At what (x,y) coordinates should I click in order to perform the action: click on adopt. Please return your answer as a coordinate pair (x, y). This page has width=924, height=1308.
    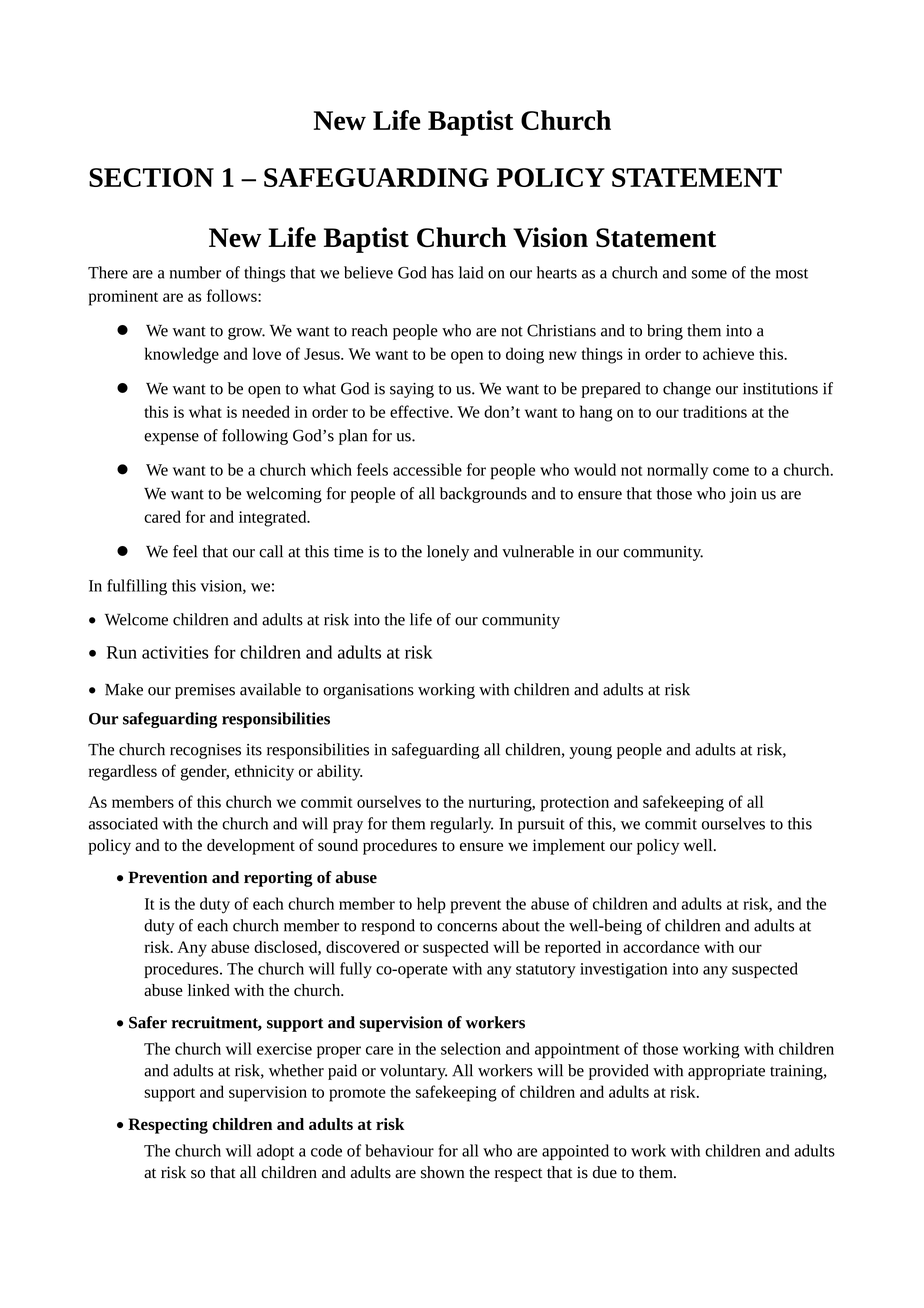
    Looking at the image, I should click on (275, 1152).
